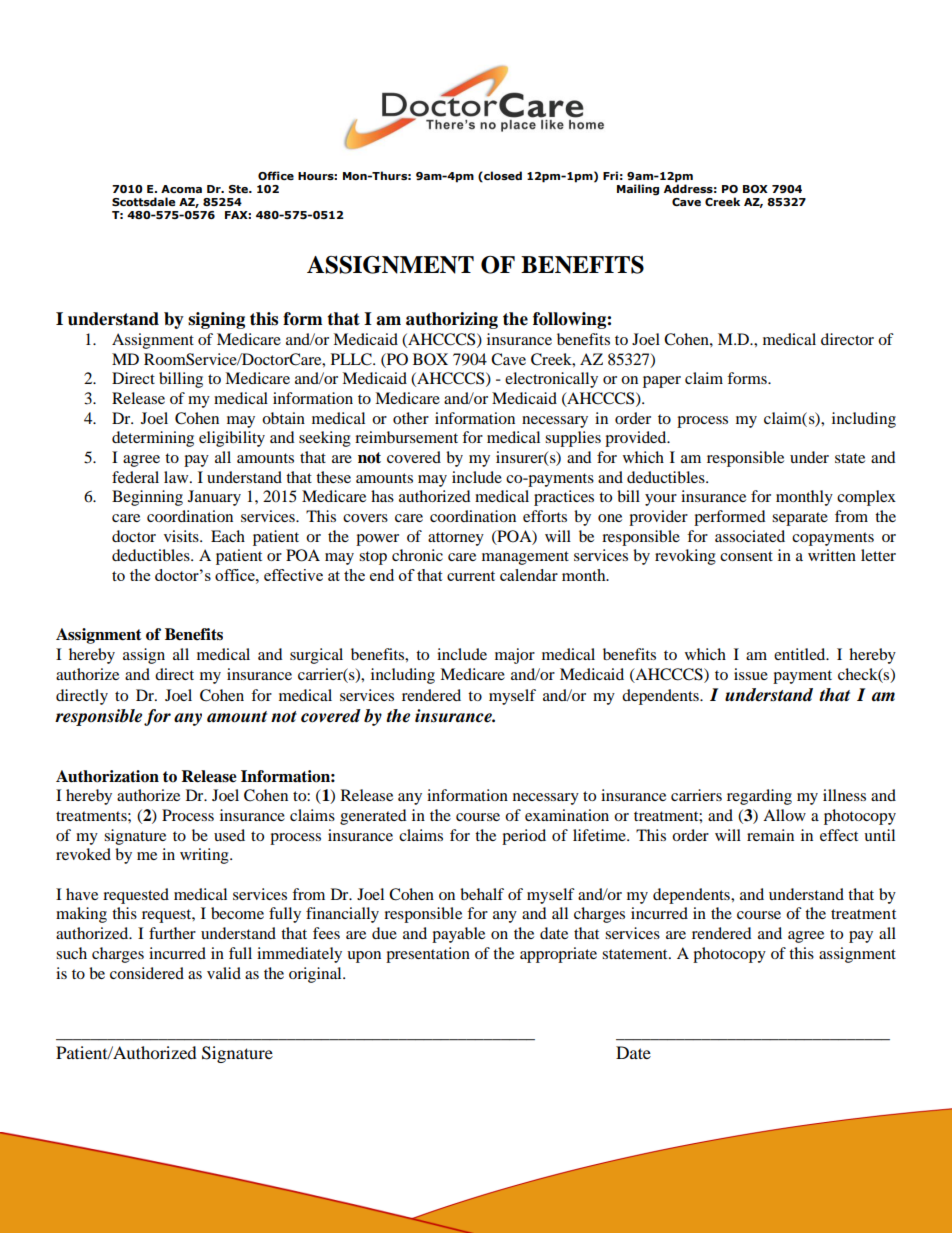 The width and height of the document is (952, 1233). What do you see at coordinates (458, 935) in the document?
I see `payable` at bounding box center [458, 935].
